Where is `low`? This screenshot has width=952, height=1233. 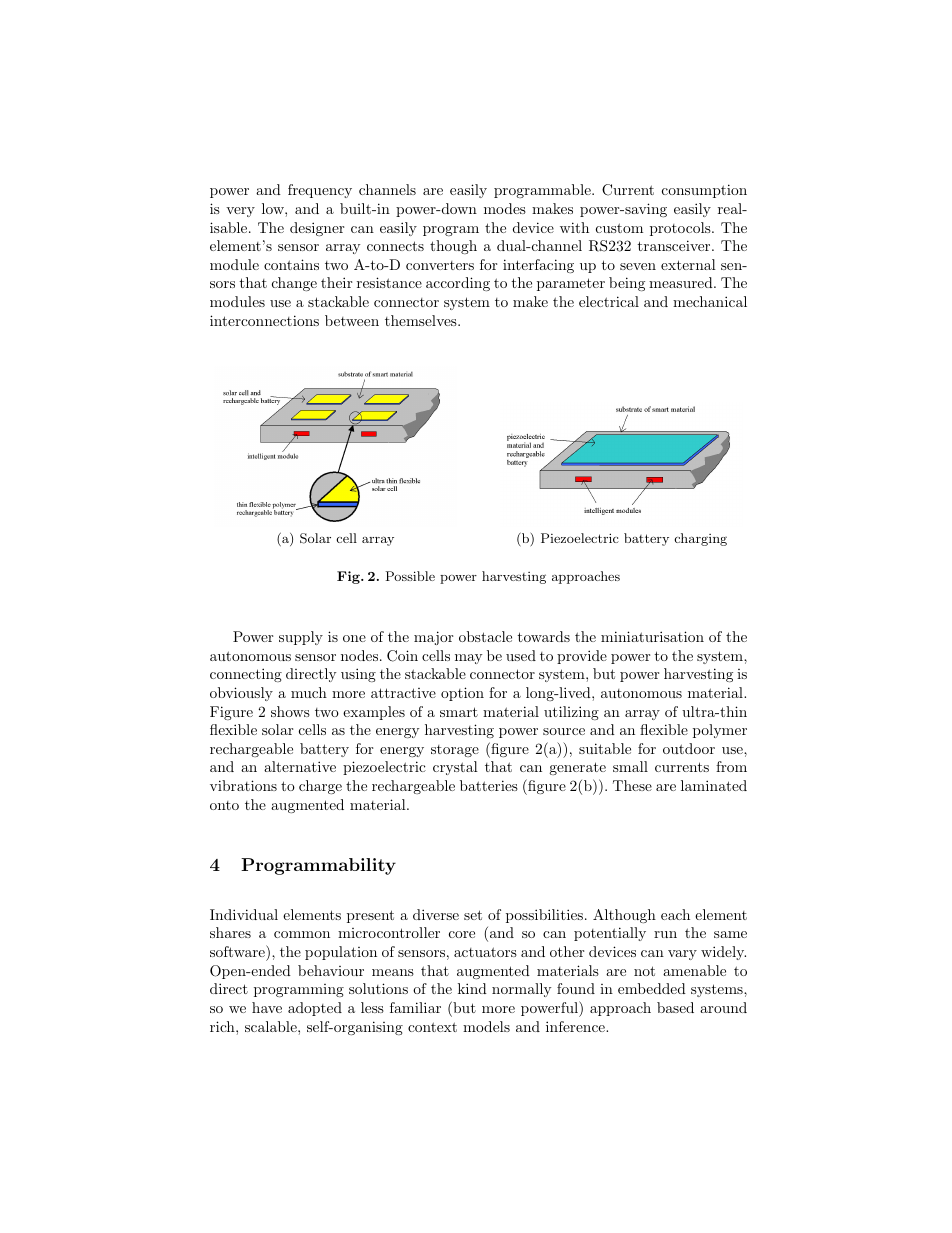 low is located at coordinates (274, 208).
